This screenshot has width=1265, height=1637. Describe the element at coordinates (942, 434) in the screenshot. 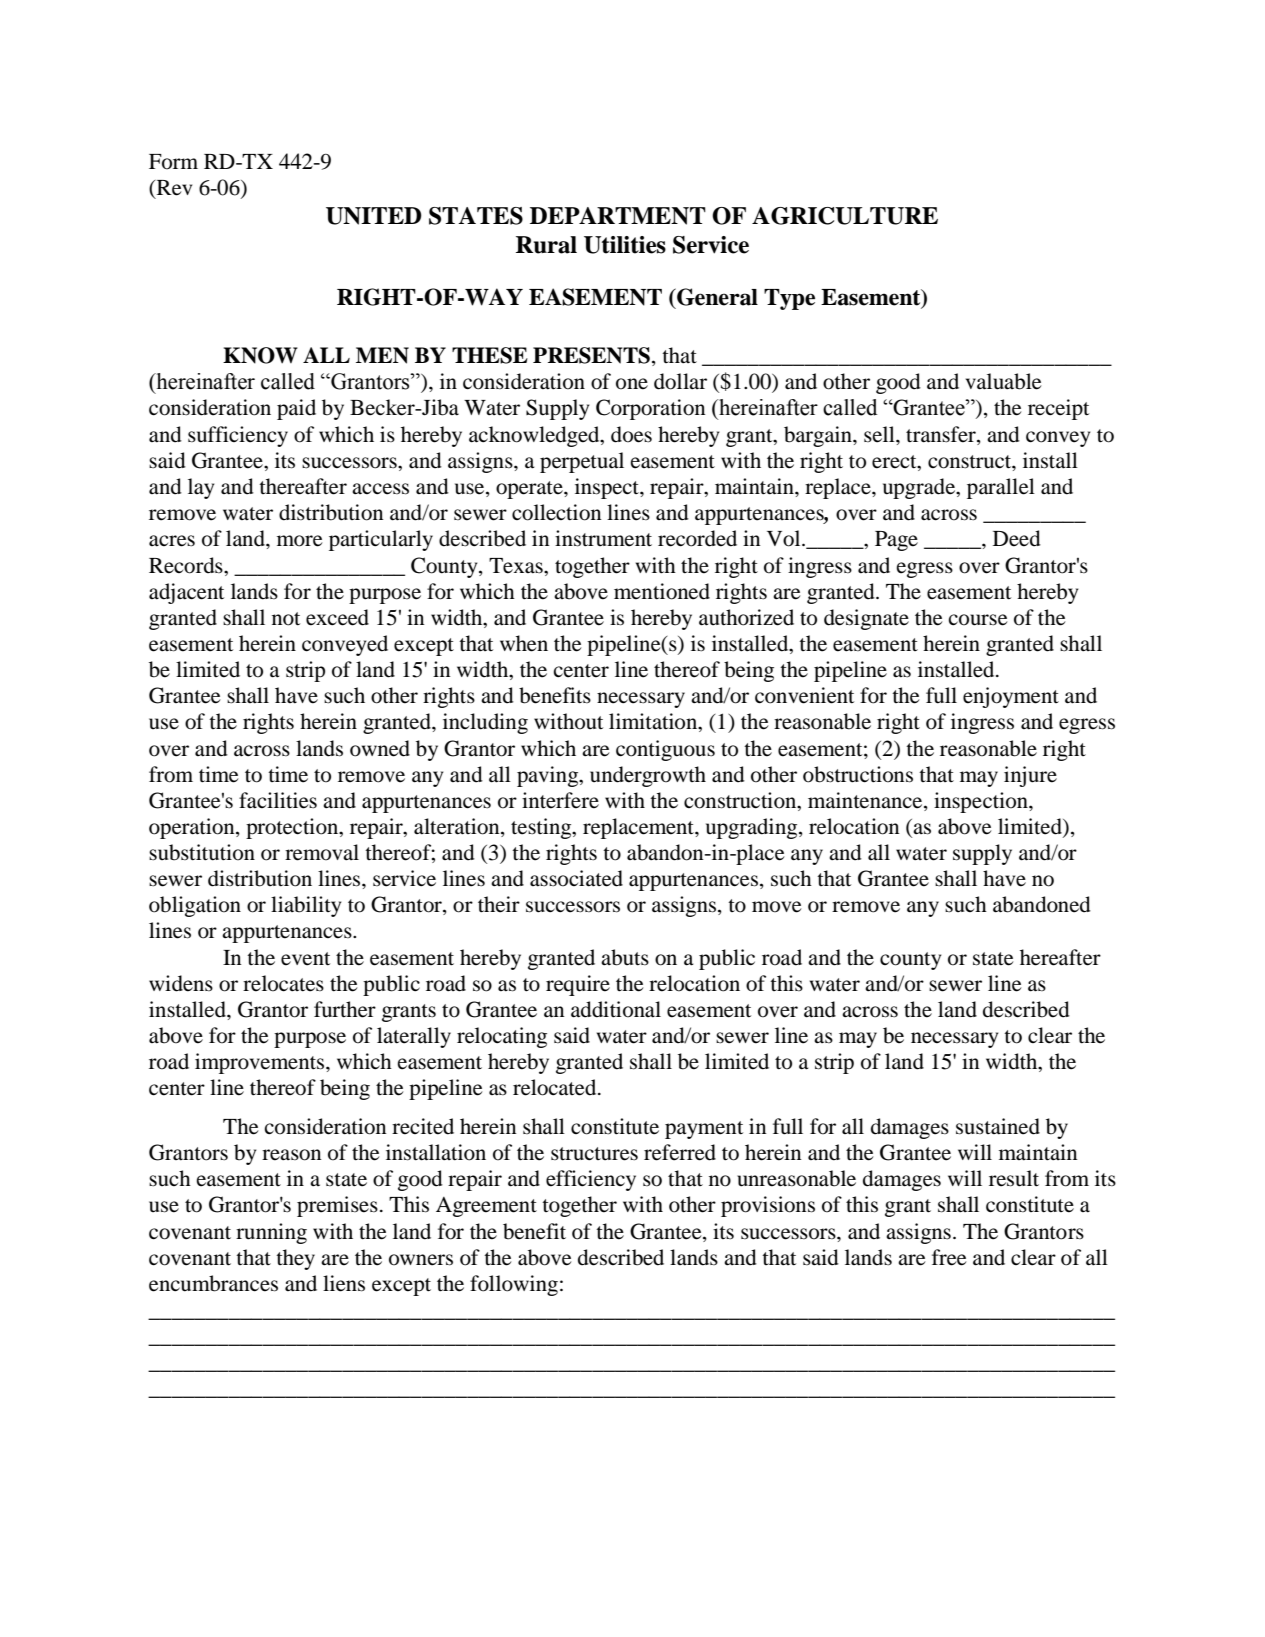

I see `transfer` at that location.
